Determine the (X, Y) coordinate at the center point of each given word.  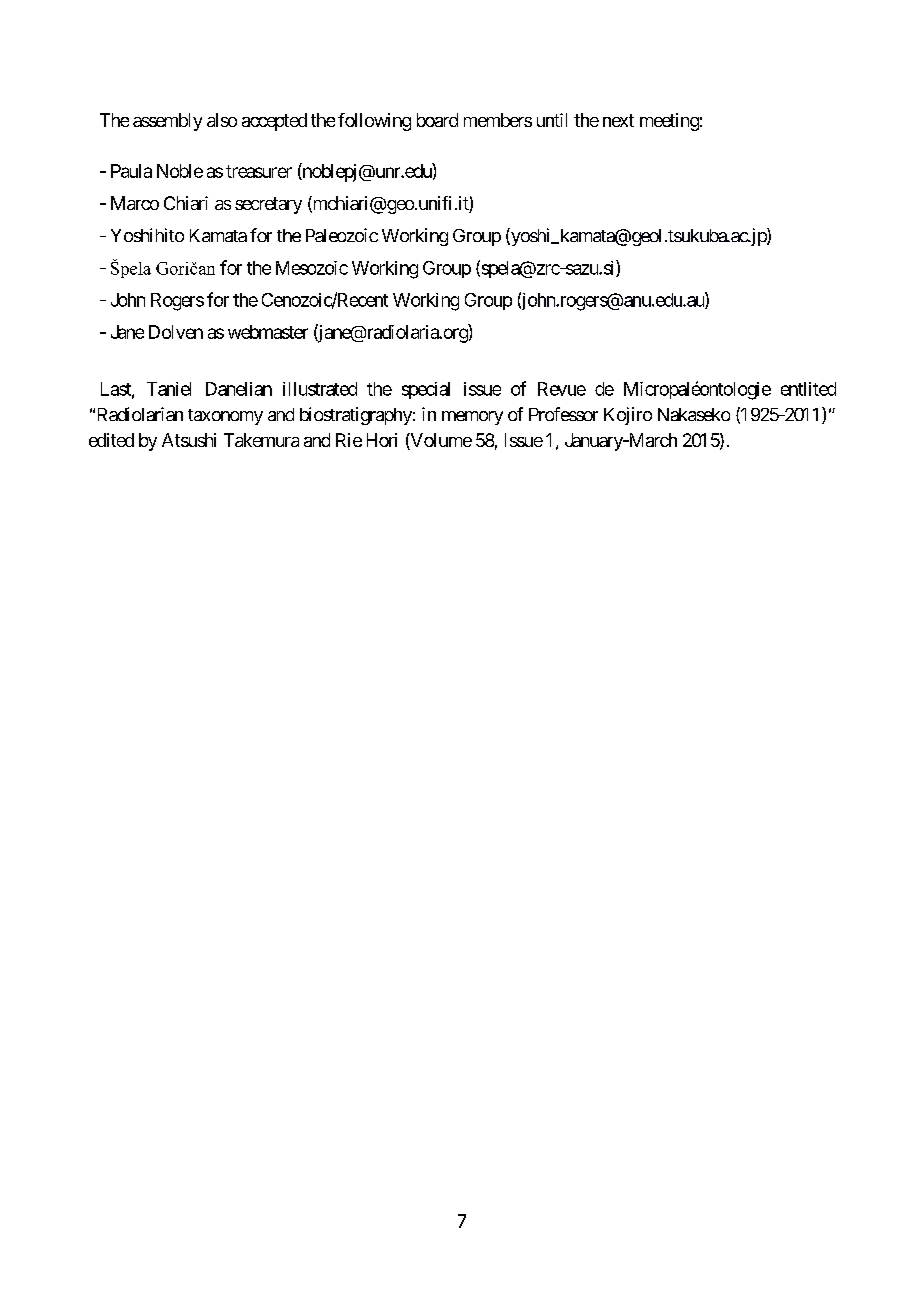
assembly (167, 122)
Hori (382, 440)
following (374, 122)
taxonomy (225, 417)
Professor (563, 414)
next (618, 120)
